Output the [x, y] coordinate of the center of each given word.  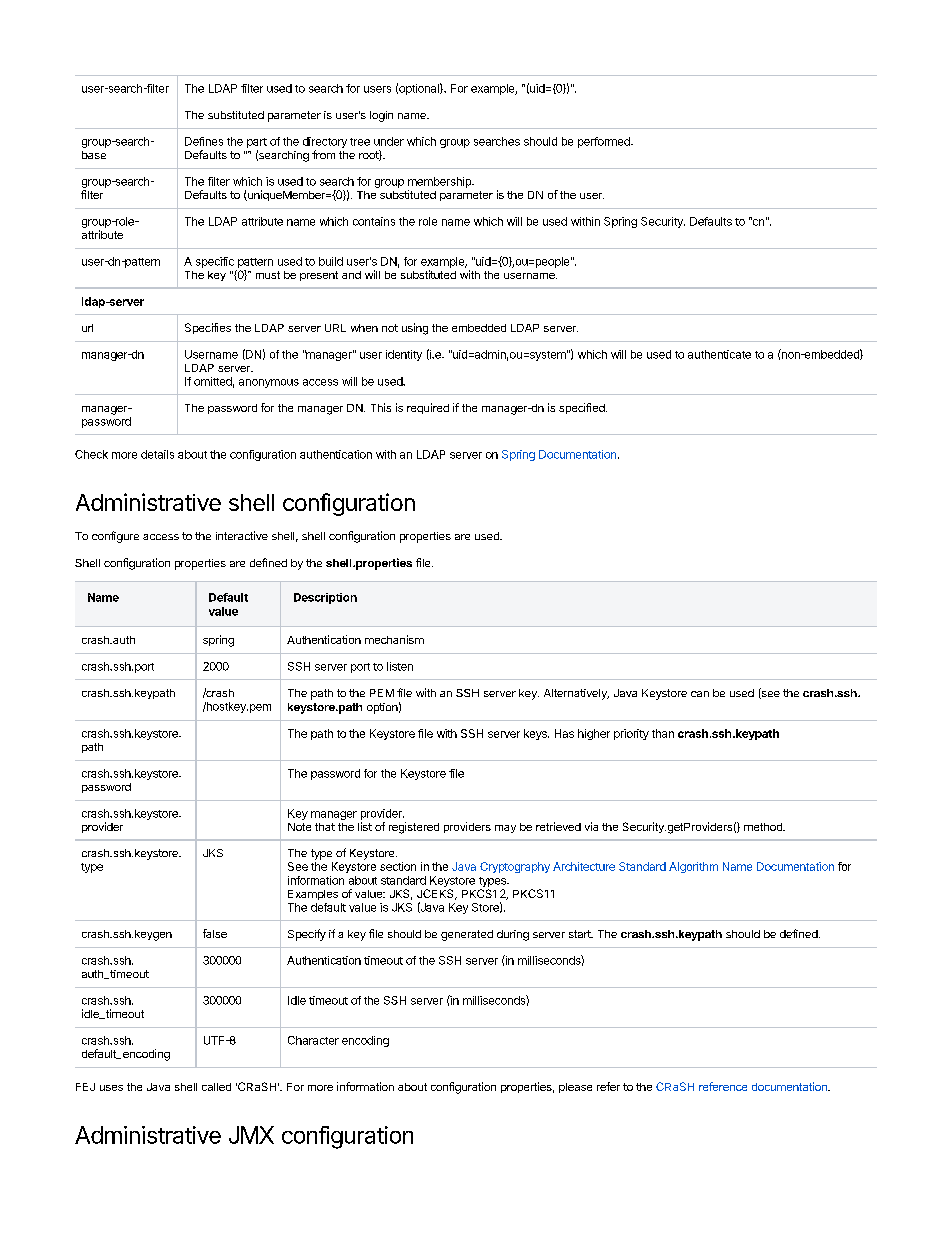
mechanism [394, 639]
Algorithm [693, 867]
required [428, 408]
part [257, 143]
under [389, 141]
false [215, 933]
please [575, 1088]
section [398, 866]
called [216, 1087]
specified [583, 408]
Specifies [208, 328]
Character [313, 1040]
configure [115, 537]
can [700, 694]
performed [605, 142]
